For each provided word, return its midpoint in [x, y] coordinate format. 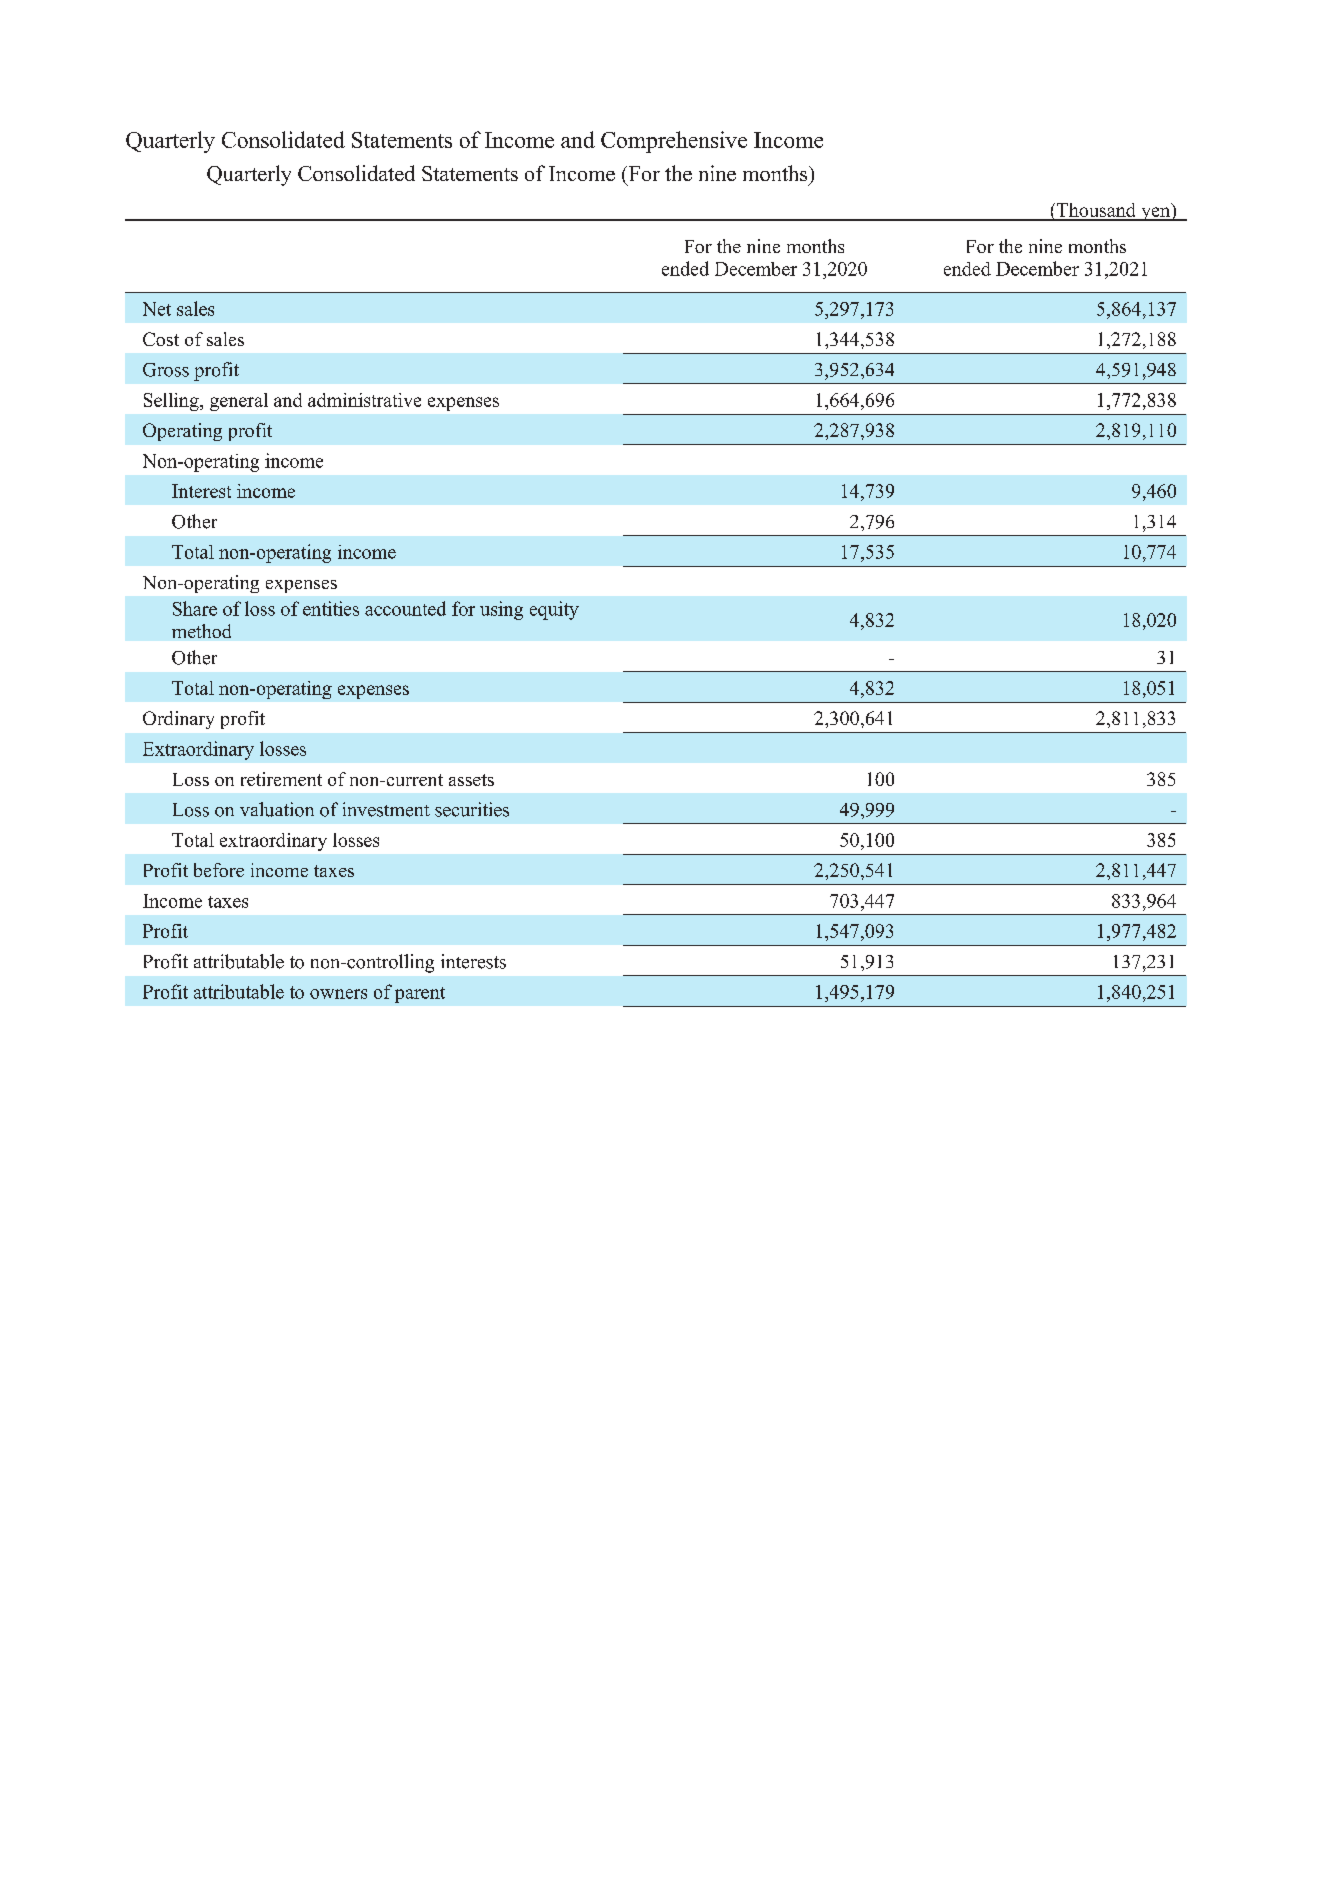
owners [338, 994]
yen [1156, 214]
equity [554, 610]
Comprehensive [674, 142]
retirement [281, 779]
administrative [364, 400]
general [239, 402]
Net [157, 309]
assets [471, 780]
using [501, 610]
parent [420, 995]
